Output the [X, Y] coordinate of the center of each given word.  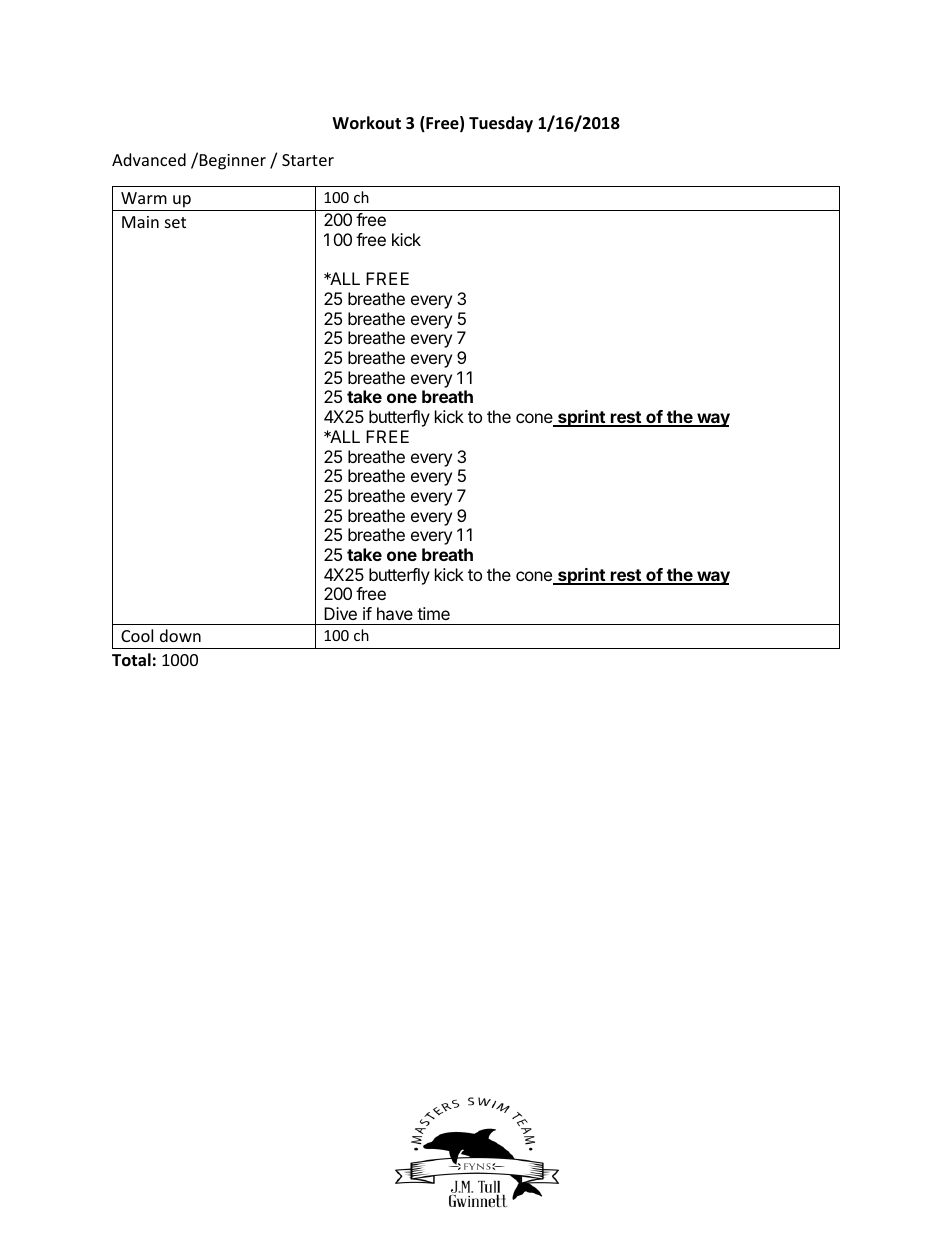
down [180, 635]
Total [131, 660]
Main [140, 222]
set [175, 222]
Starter [308, 160]
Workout [366, 123]
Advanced [149, 159]
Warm [144, 198]
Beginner [231, 161]
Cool [137, 635]
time [433, 613]
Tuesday [501, 124]
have [395, 613]
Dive [340, 613]
